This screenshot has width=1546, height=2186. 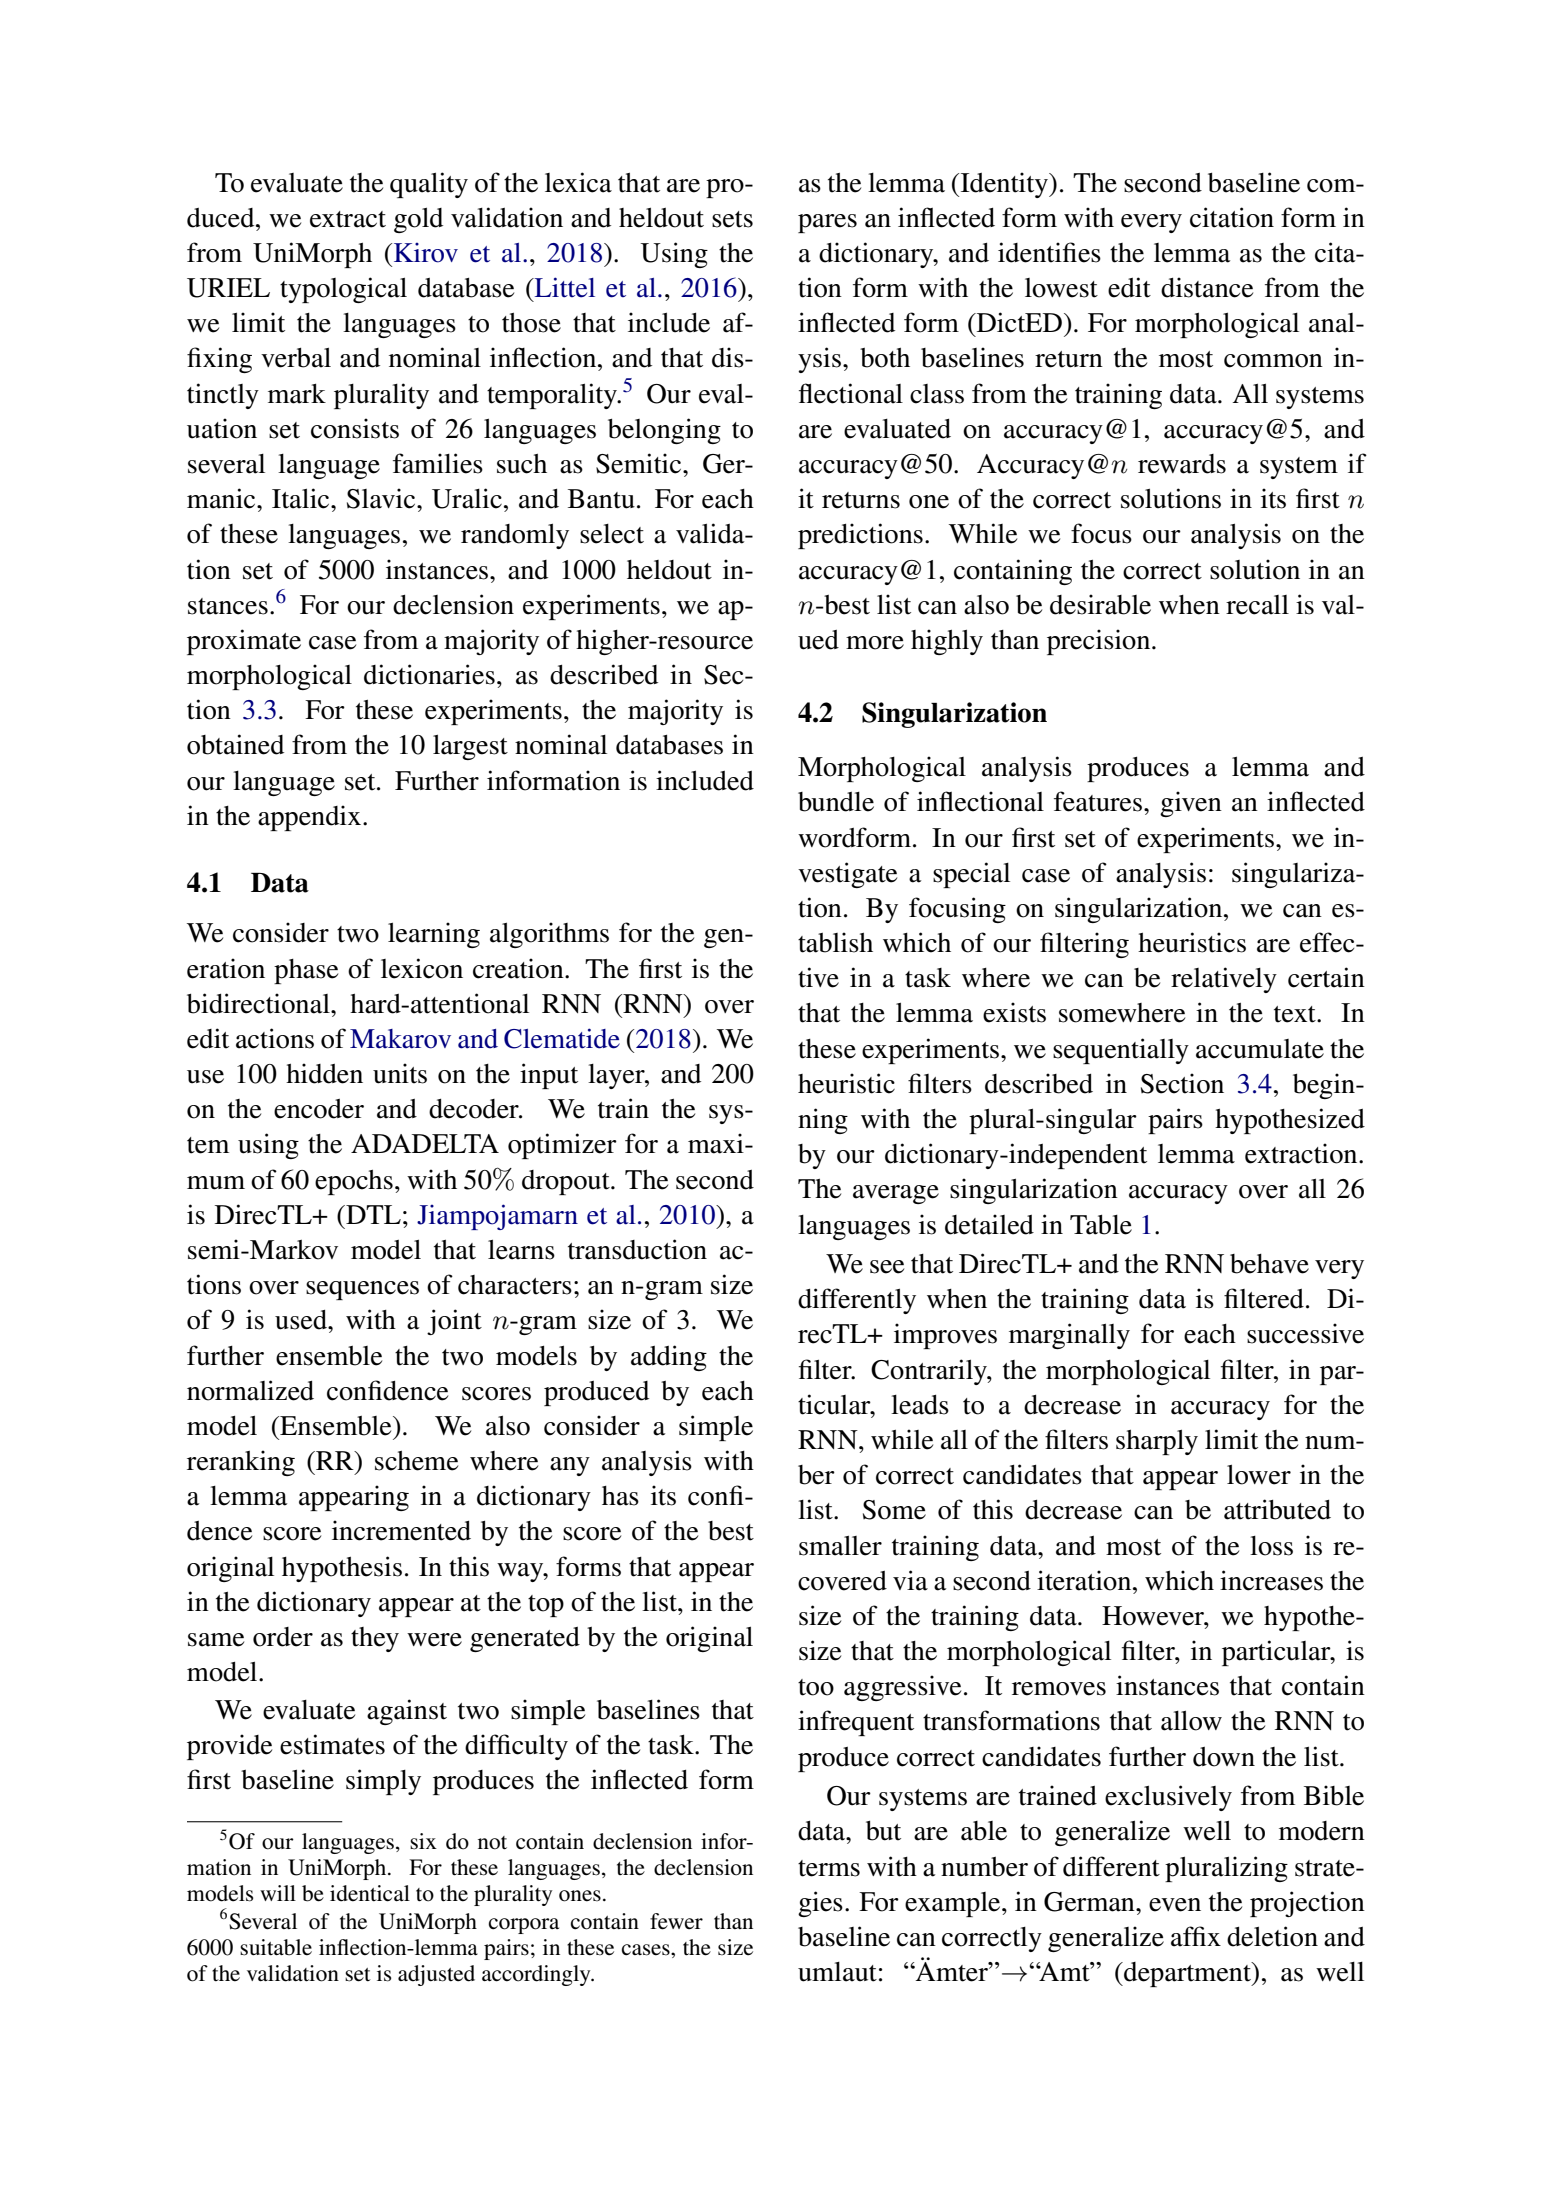 I want to click on select, so click(x=612, y=534).
